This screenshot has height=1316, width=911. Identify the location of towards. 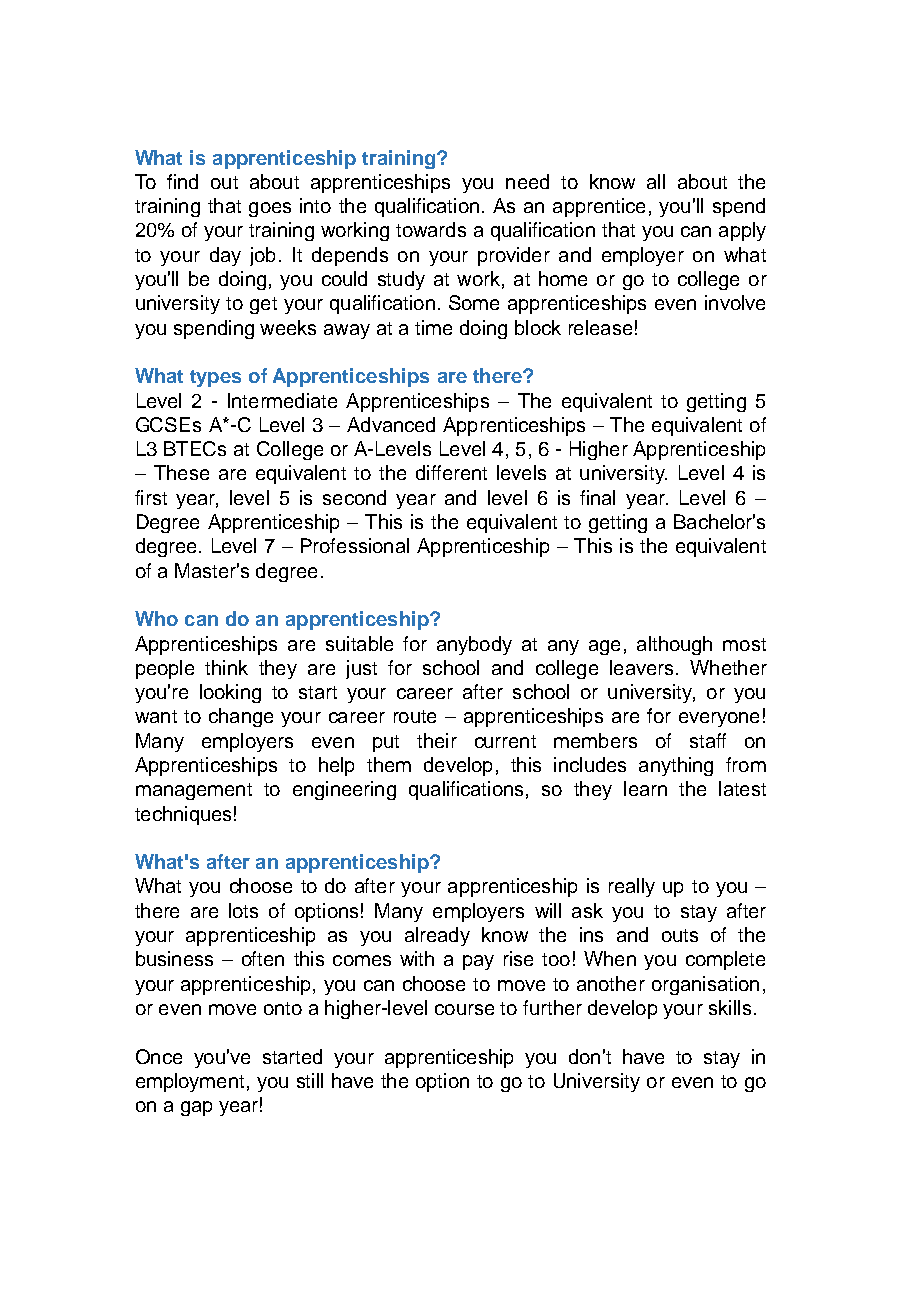
(431, 229).
